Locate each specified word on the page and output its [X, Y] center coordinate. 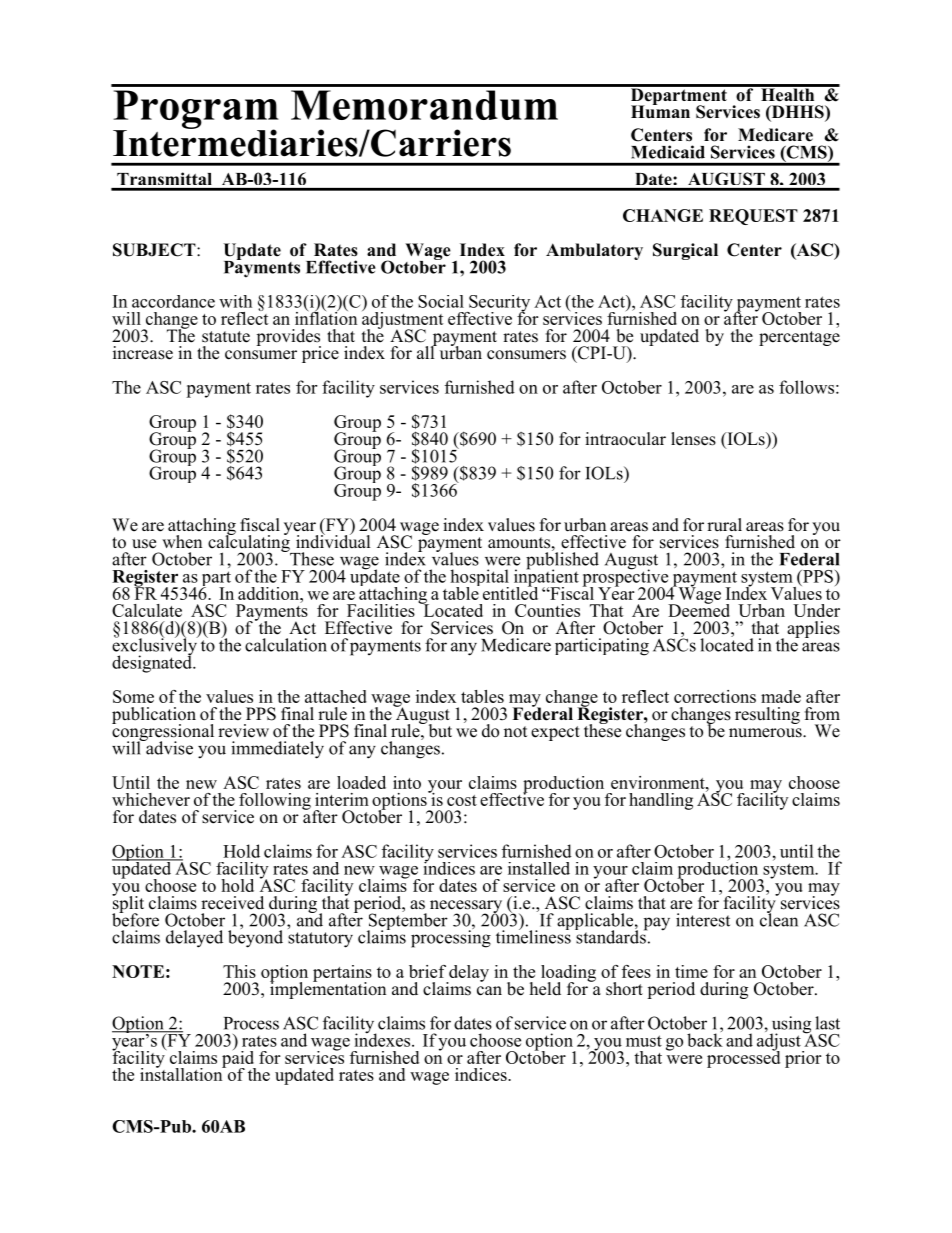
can [489, 991]
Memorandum [424, 105]
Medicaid [668, 152]
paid [239, 1059]
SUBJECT [155, 250]
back [705, 1039]
